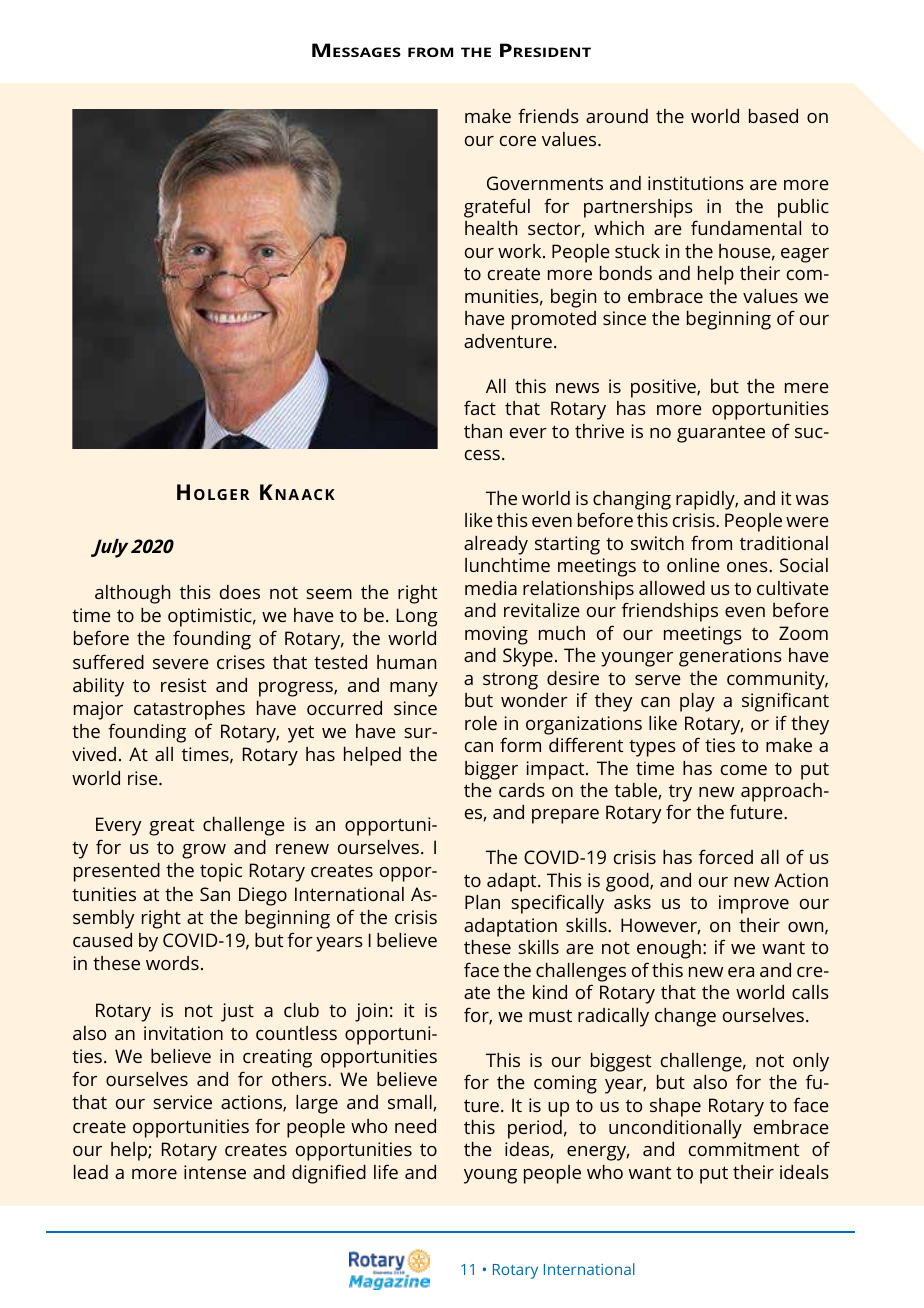 This page has width=924, height=1308. I want to click on San, so click(215, 894).
